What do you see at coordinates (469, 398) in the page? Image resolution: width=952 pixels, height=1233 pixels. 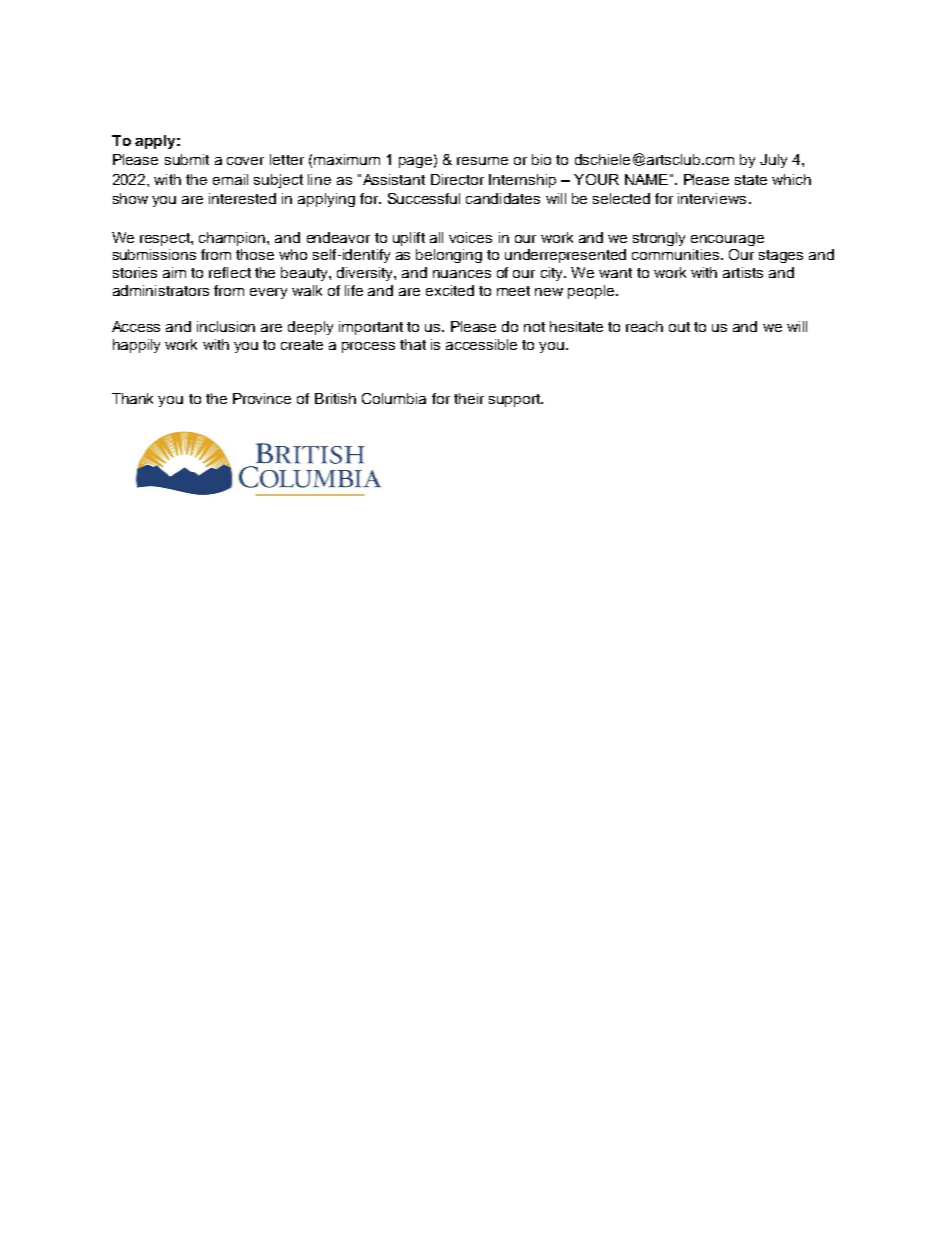 I see `their` at bounding box center [469, 398].
